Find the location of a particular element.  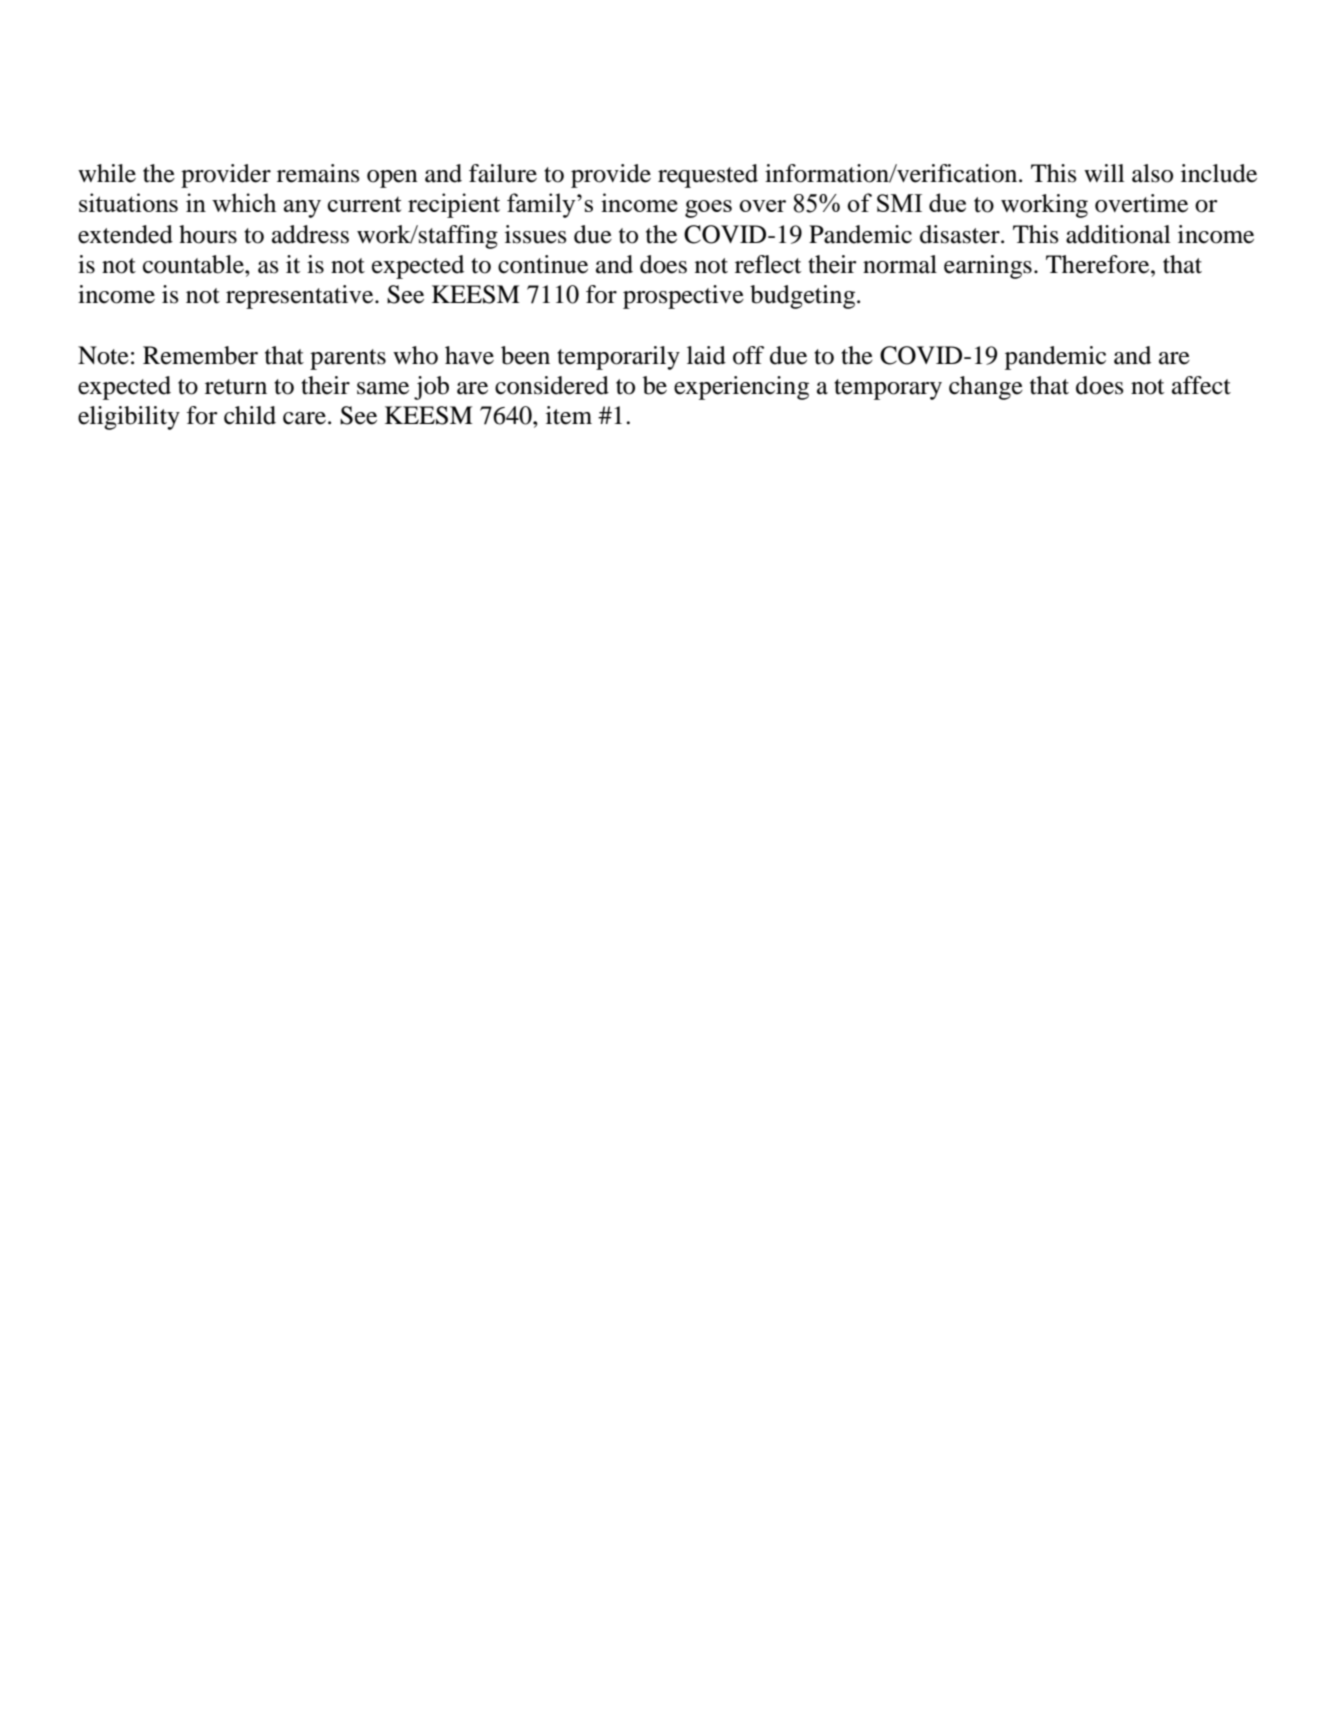

requested is located at coordinates (708, 176).
